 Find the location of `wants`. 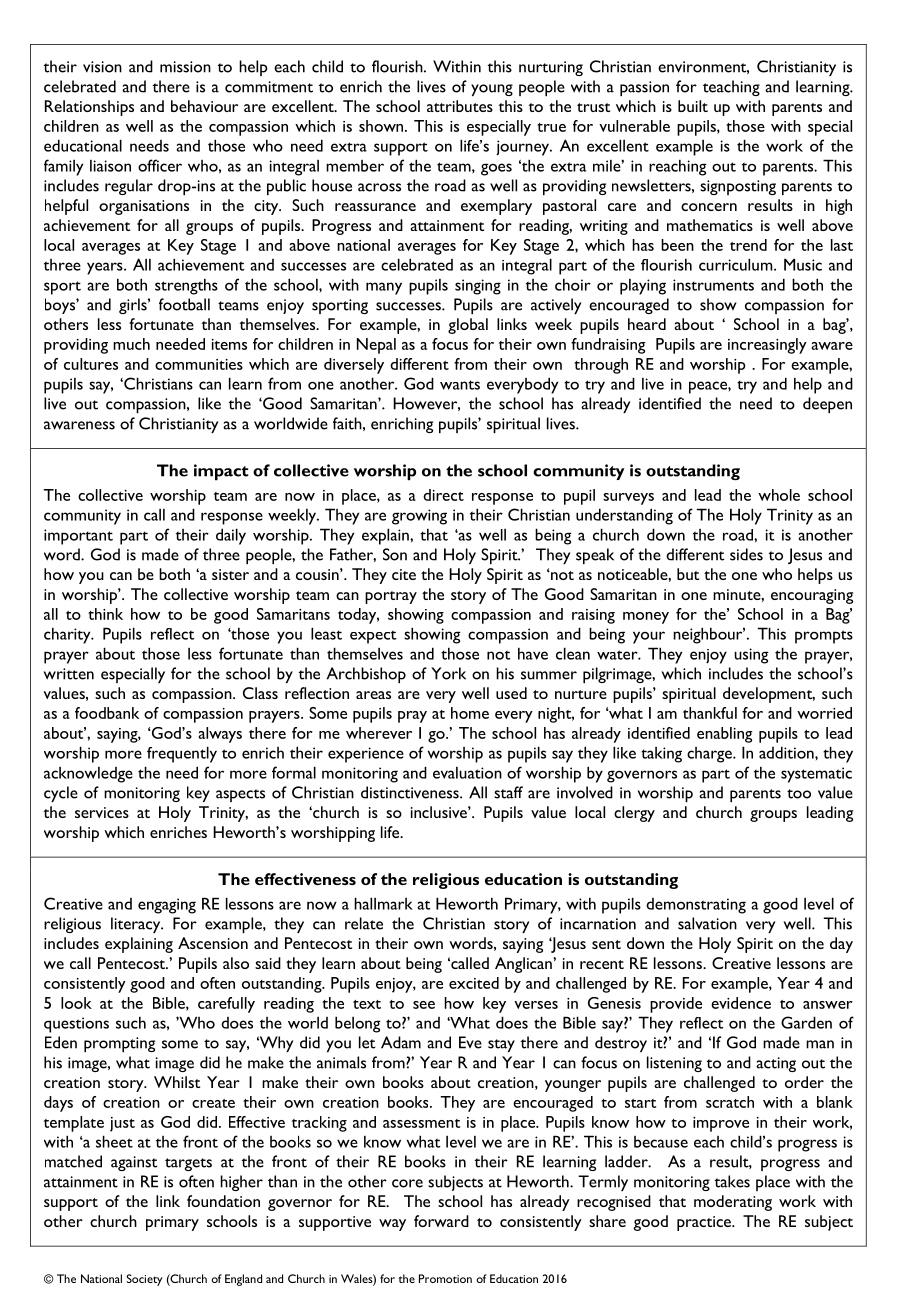

wants is located at coordinates (460, 385).
